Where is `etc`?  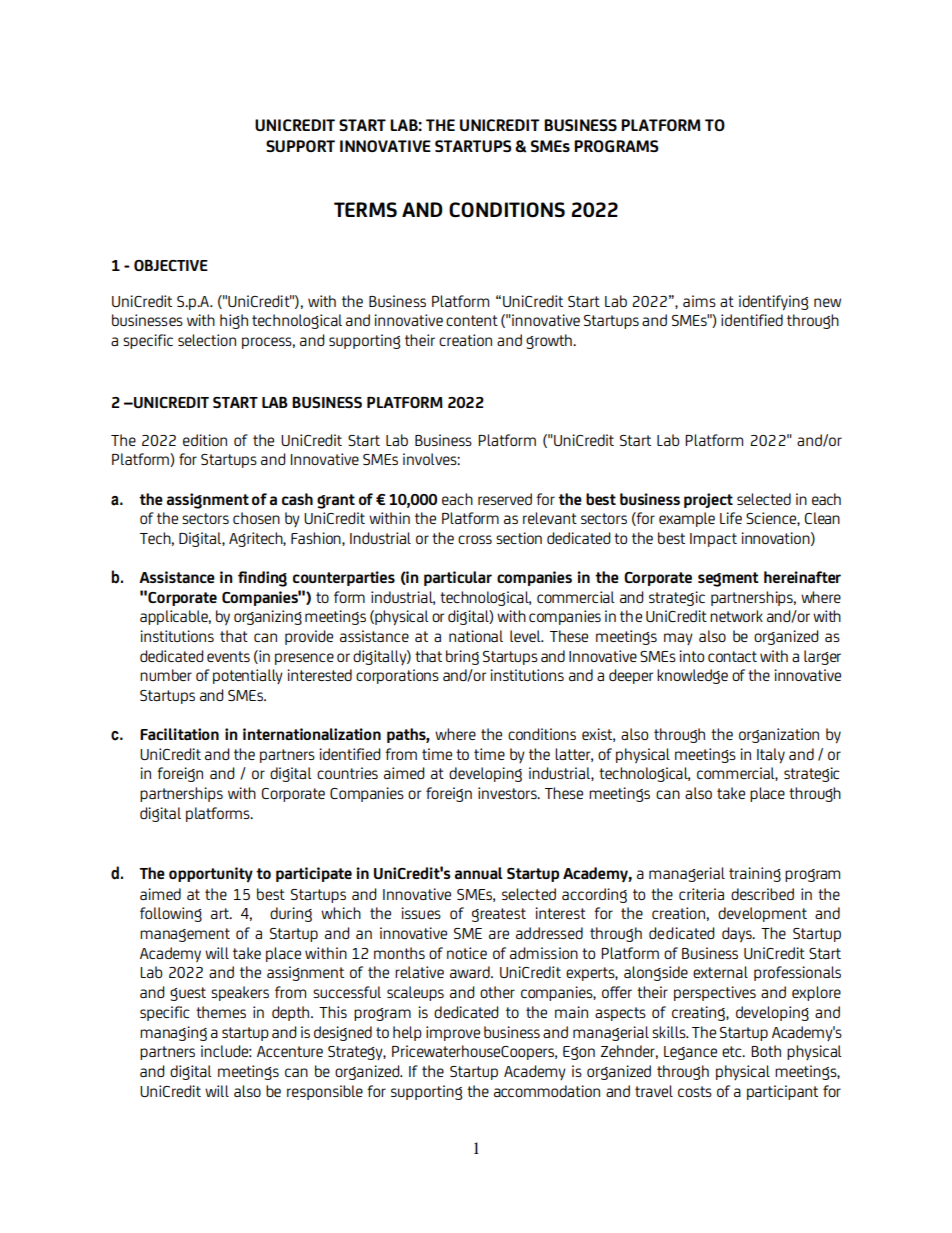
etc is located at coordinates (733, 1051).
